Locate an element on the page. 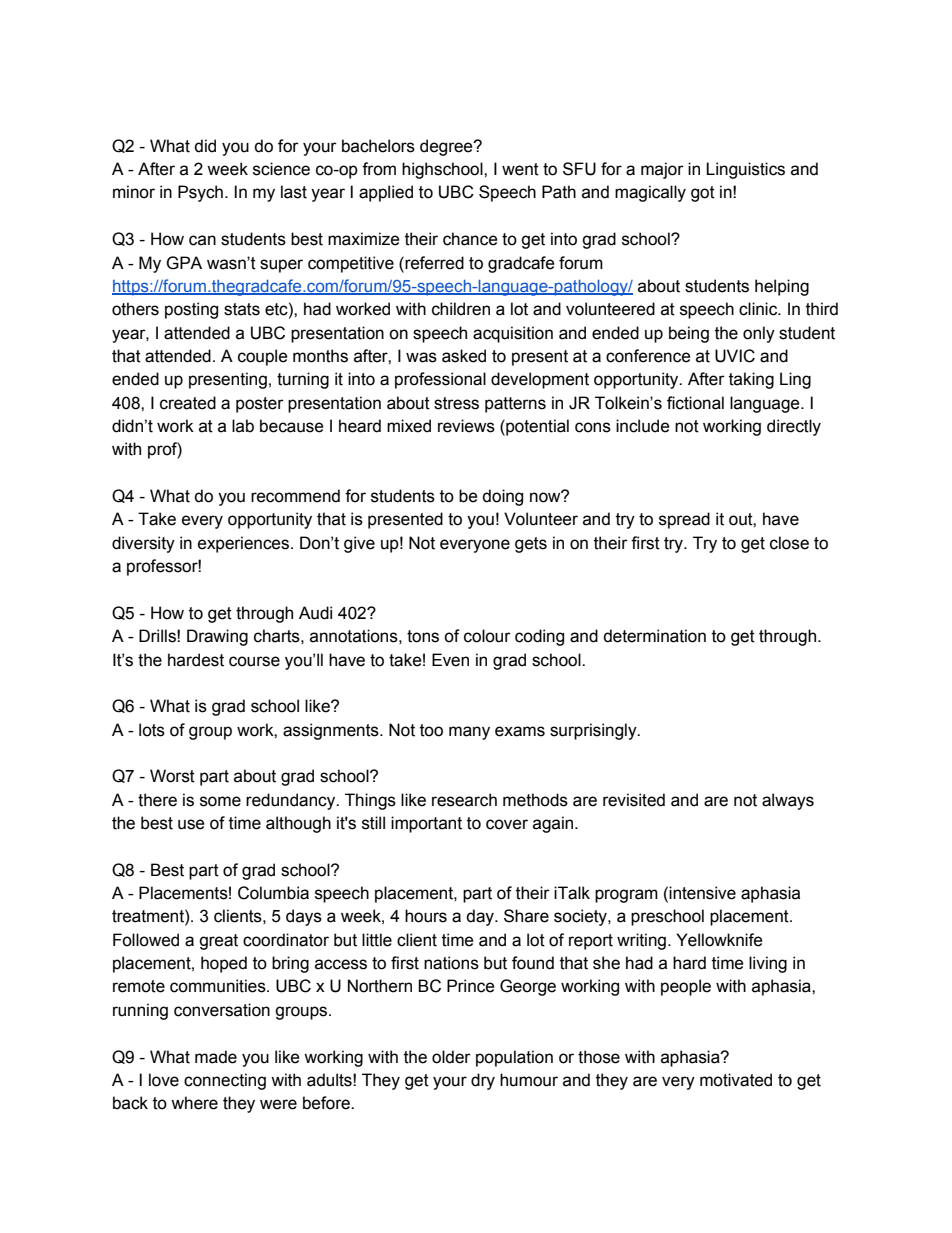 This document has width=952, height=1233. Psych is located at coordinates (200, 193).
